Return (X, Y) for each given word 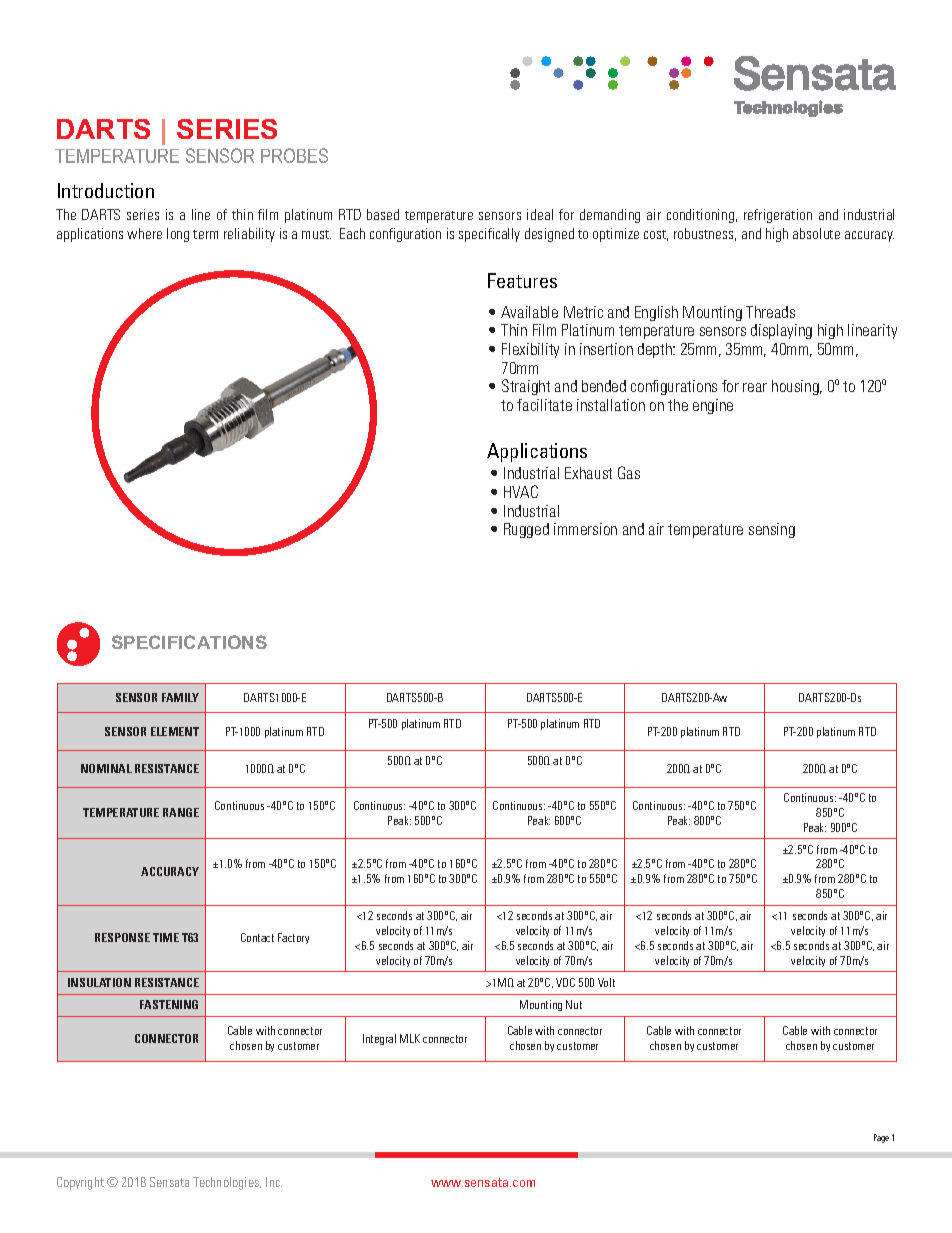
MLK (410, 1038)
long (178, 235)
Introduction (106, 190)
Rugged (526, 530)
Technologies (227, 1183)
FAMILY (180, 697)
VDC (565, 982)
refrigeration (778, 216)
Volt (606, 982)
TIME (166, 937)
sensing (772, 530)
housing (796, 387)
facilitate (544, 405)
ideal (540, 214)
